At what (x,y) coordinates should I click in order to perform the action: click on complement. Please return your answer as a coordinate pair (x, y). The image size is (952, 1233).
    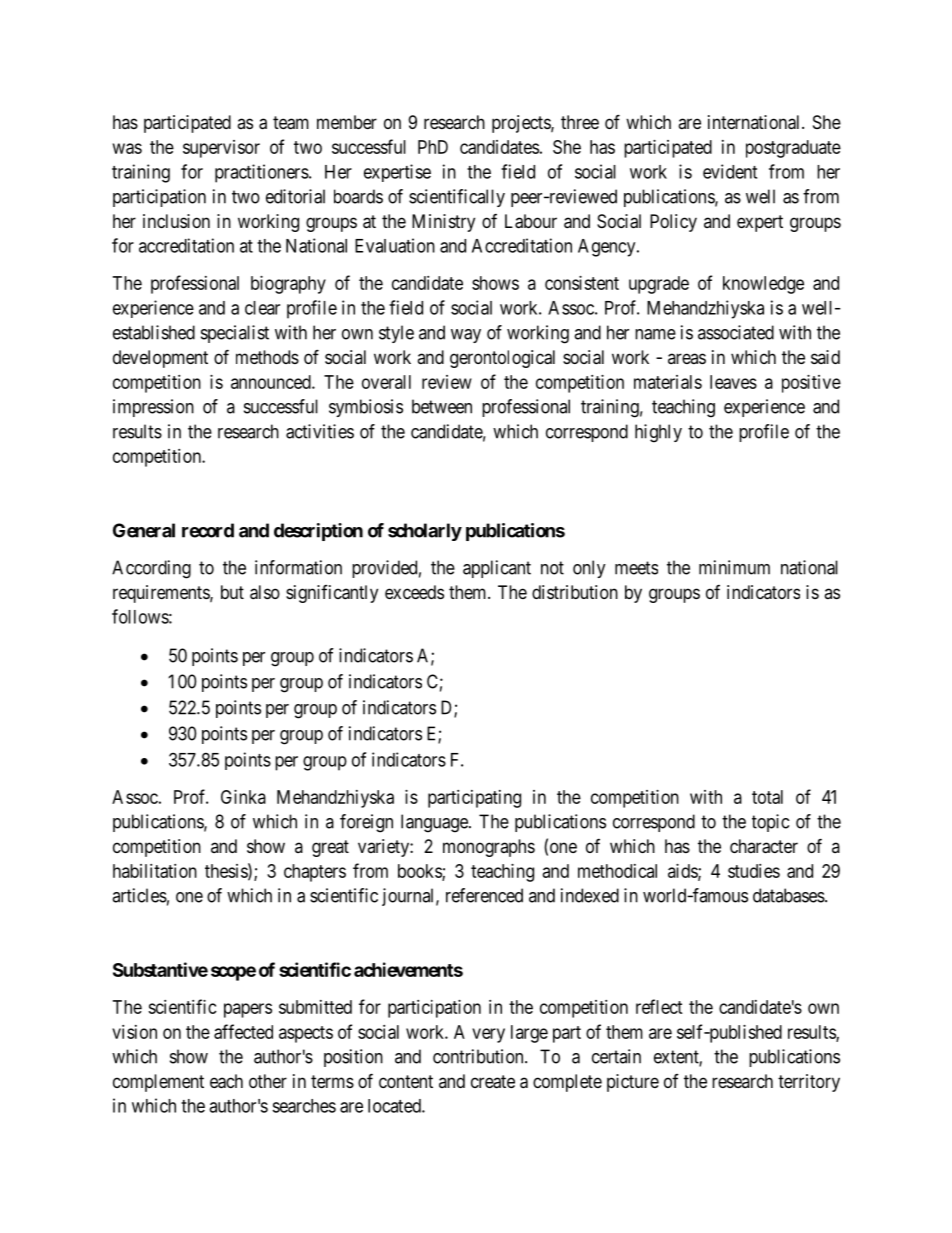
    Looking at the image, I should click on (158, 1083).
